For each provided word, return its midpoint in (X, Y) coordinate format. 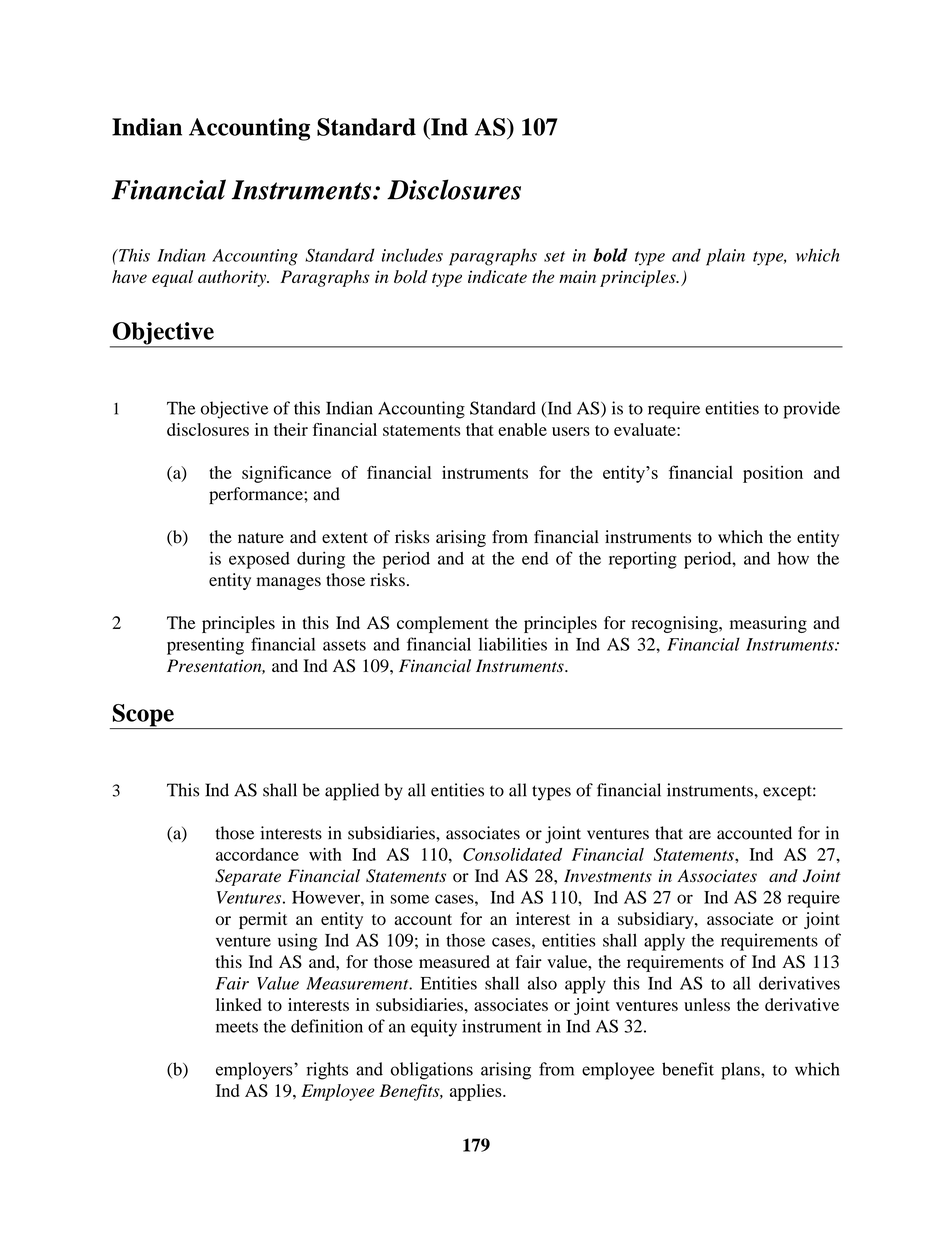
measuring (768, 624)
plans (741, 1071)
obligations (432, 1071)
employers (255, 1071)
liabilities (513, 644)
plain (725, 257)
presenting (205, 646)
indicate (497, 276)
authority (233, 278)
